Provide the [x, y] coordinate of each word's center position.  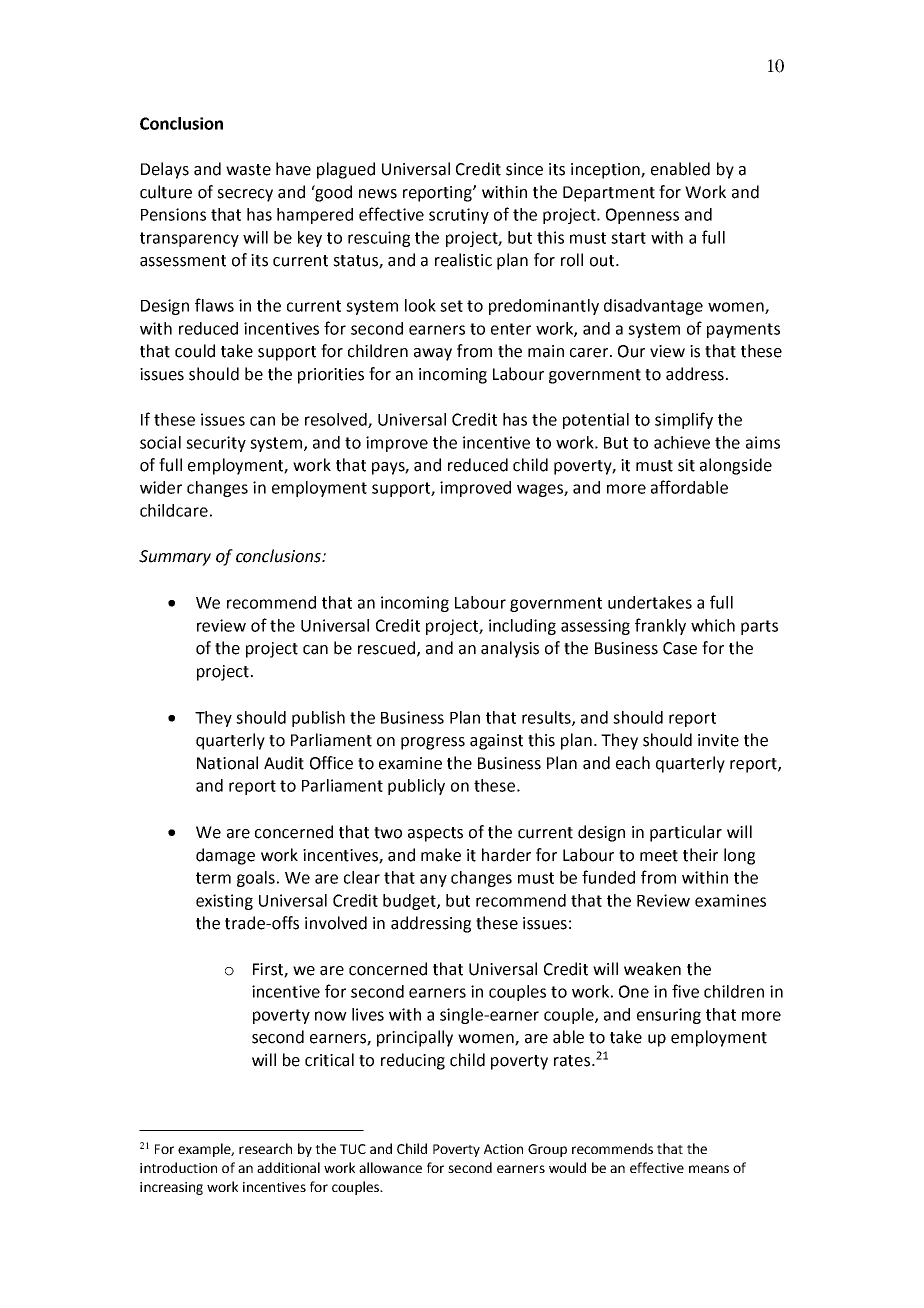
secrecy [245, 195]
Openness [642, 216]
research [265, 1148]
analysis [510, 649]
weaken [652, 969]
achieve [682, 442]
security [216, 444]
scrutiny [459, 216]
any [433, 880]
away [433, 354]
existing [224, 902]
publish [318, 719]
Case [680, 648]
